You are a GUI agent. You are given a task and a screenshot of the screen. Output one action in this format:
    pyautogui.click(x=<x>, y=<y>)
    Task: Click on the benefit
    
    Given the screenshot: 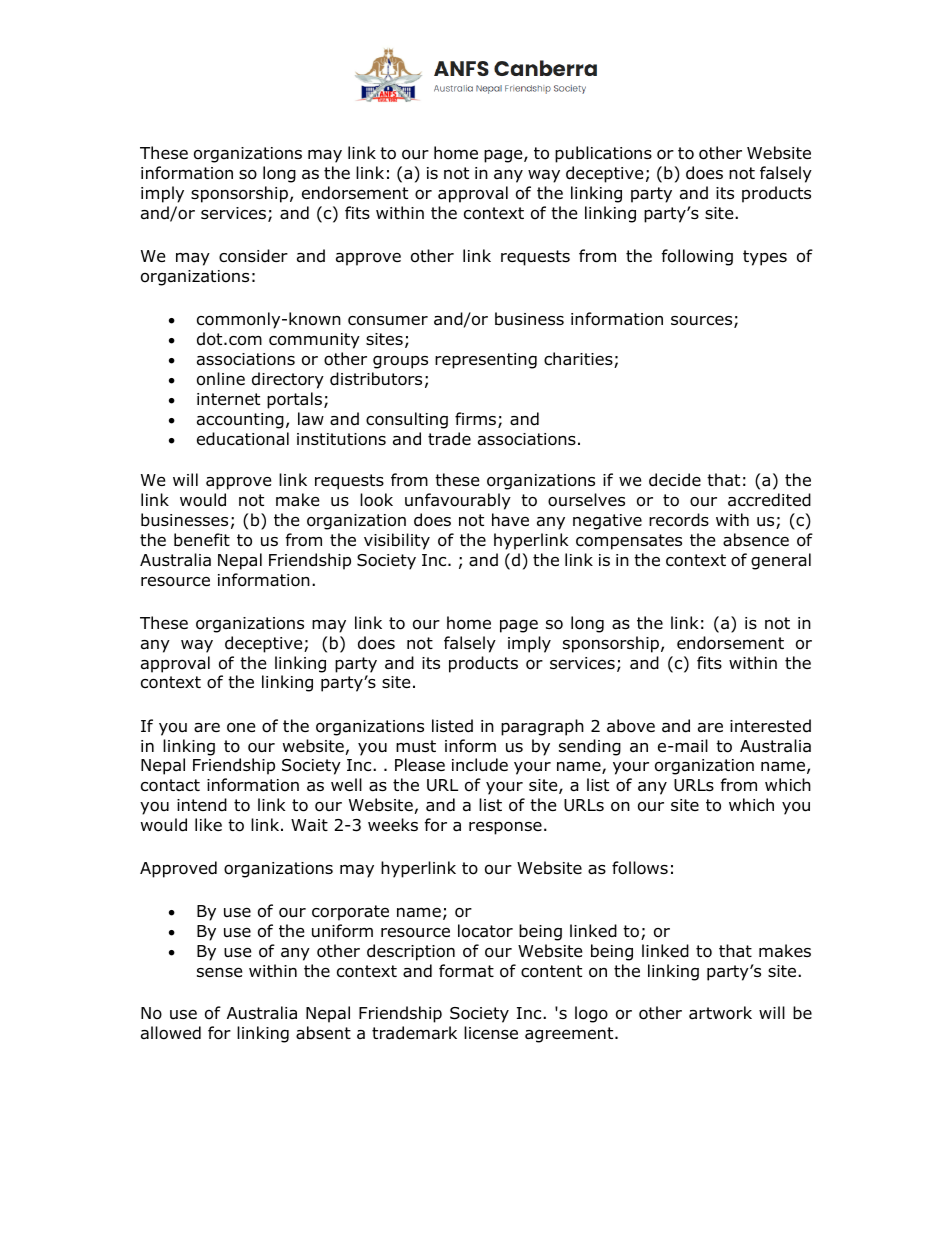 What is the action you would take?
    pyautogui.click(x=202, y=540)
